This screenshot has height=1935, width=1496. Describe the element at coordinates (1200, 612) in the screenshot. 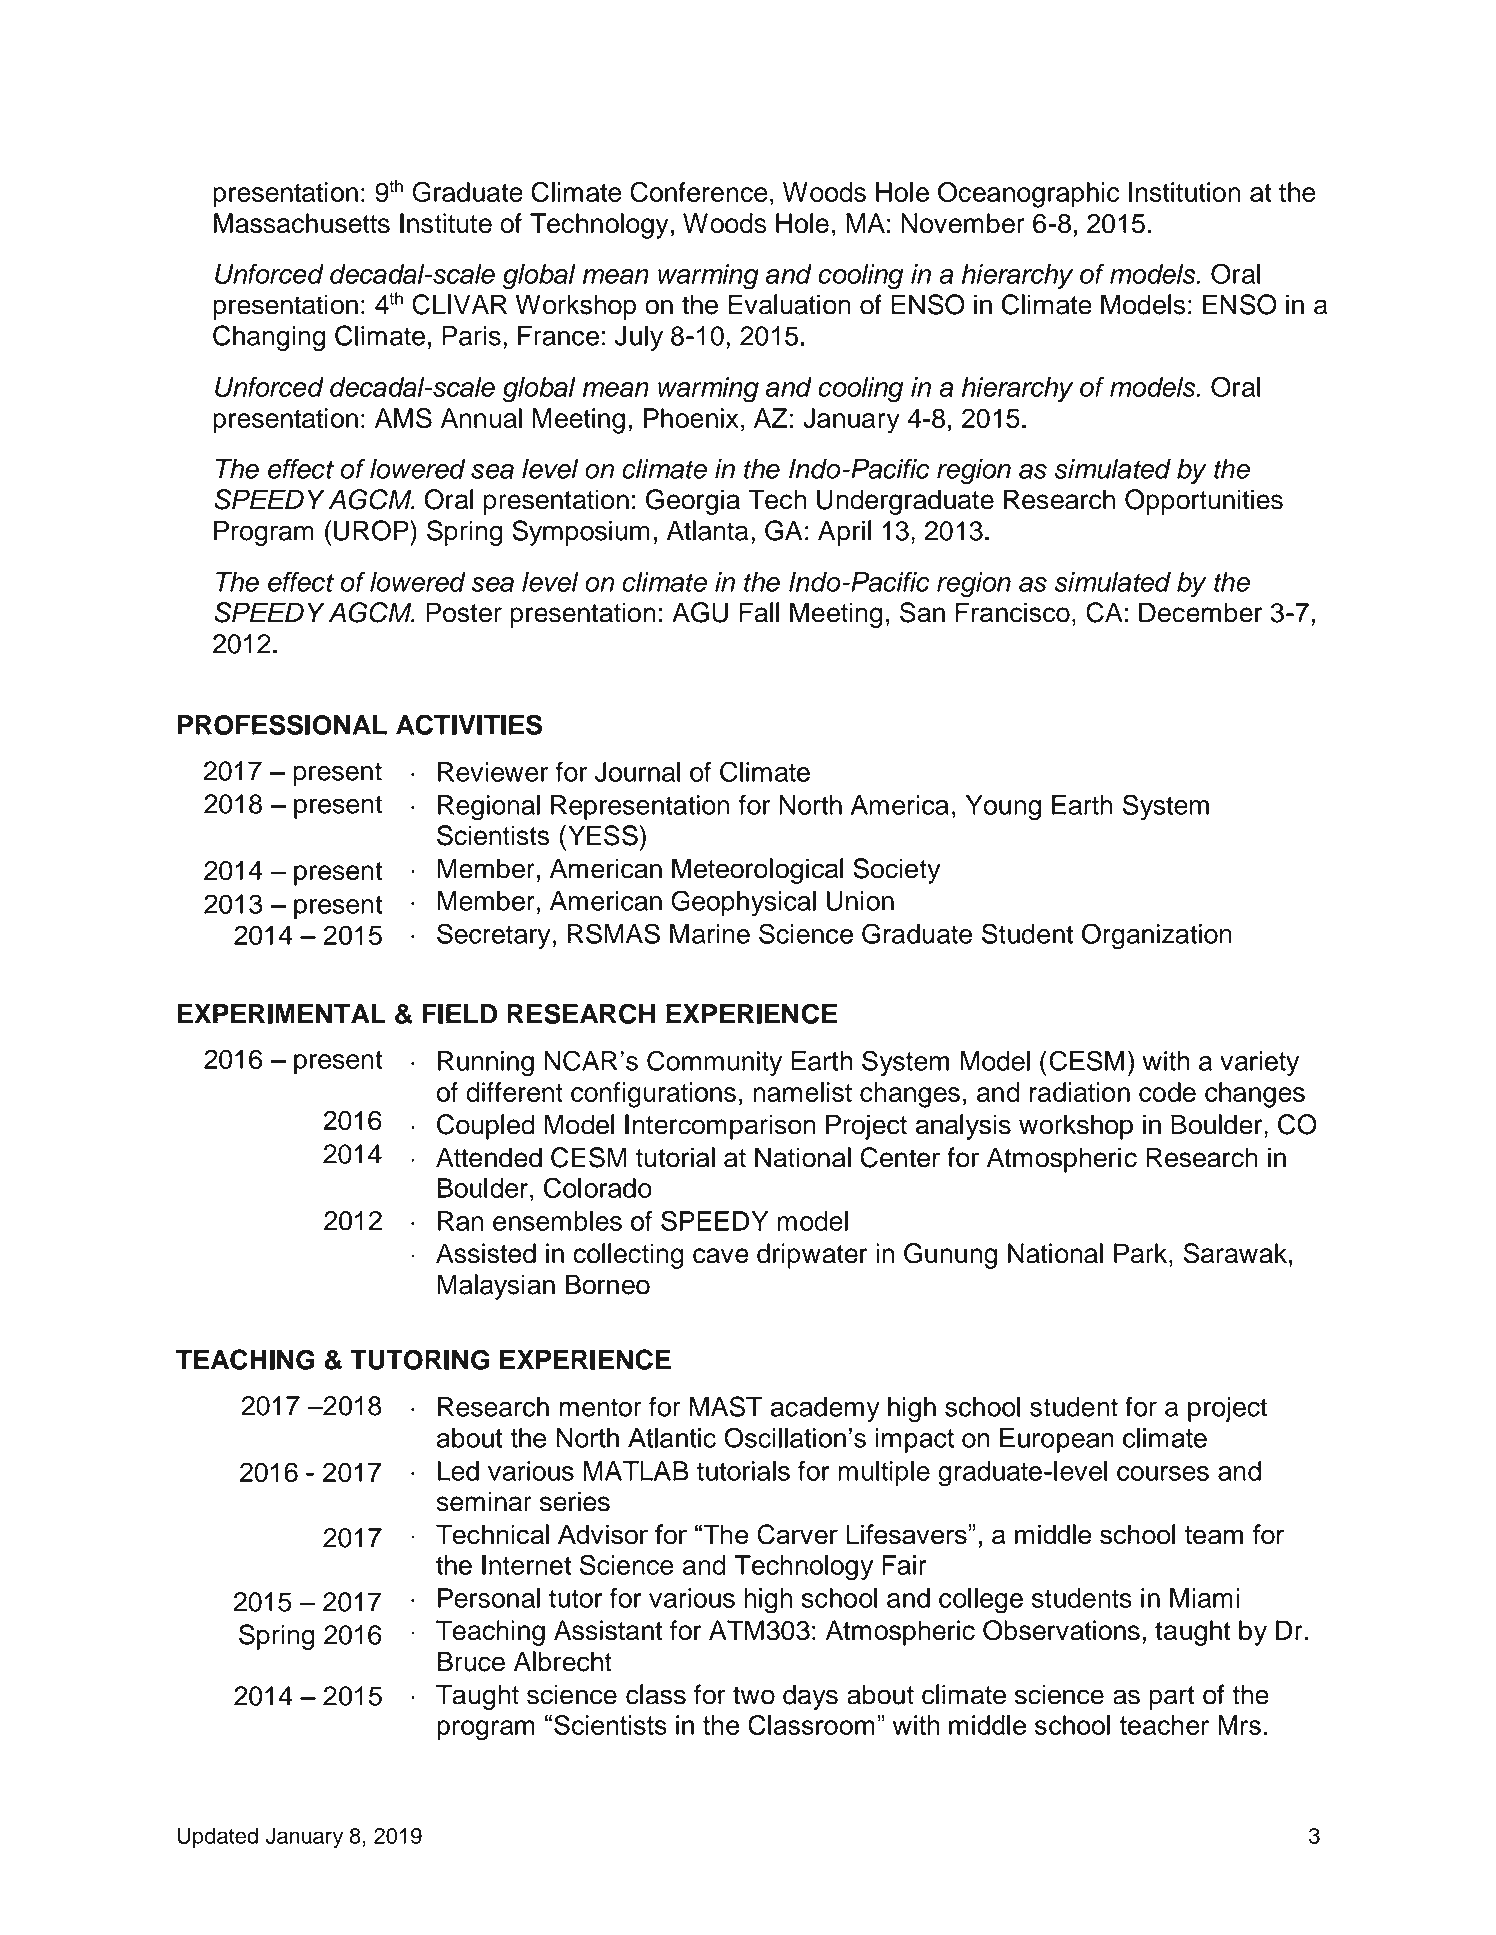

I see `December` at that location.
